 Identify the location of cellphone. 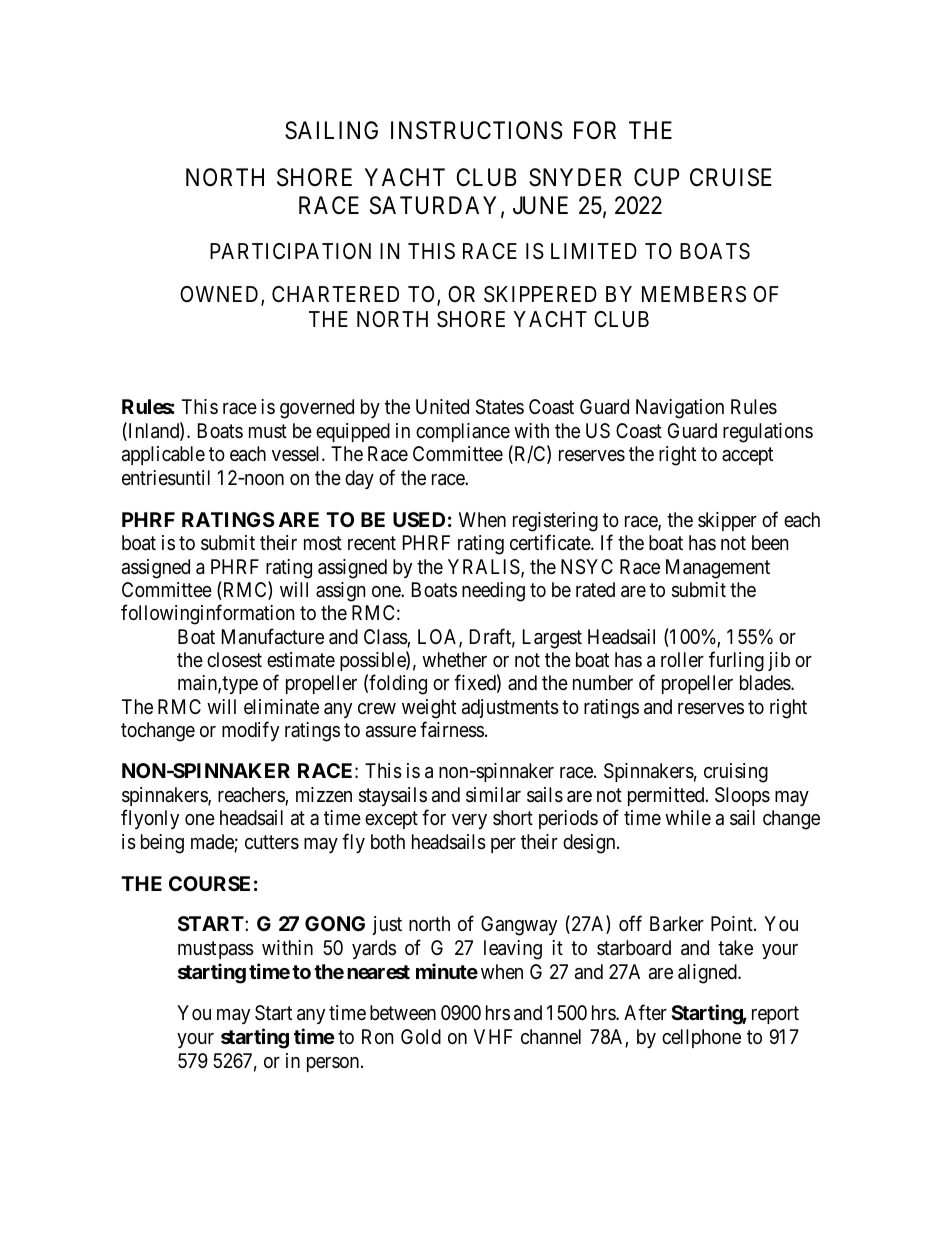
(701, 1038).
